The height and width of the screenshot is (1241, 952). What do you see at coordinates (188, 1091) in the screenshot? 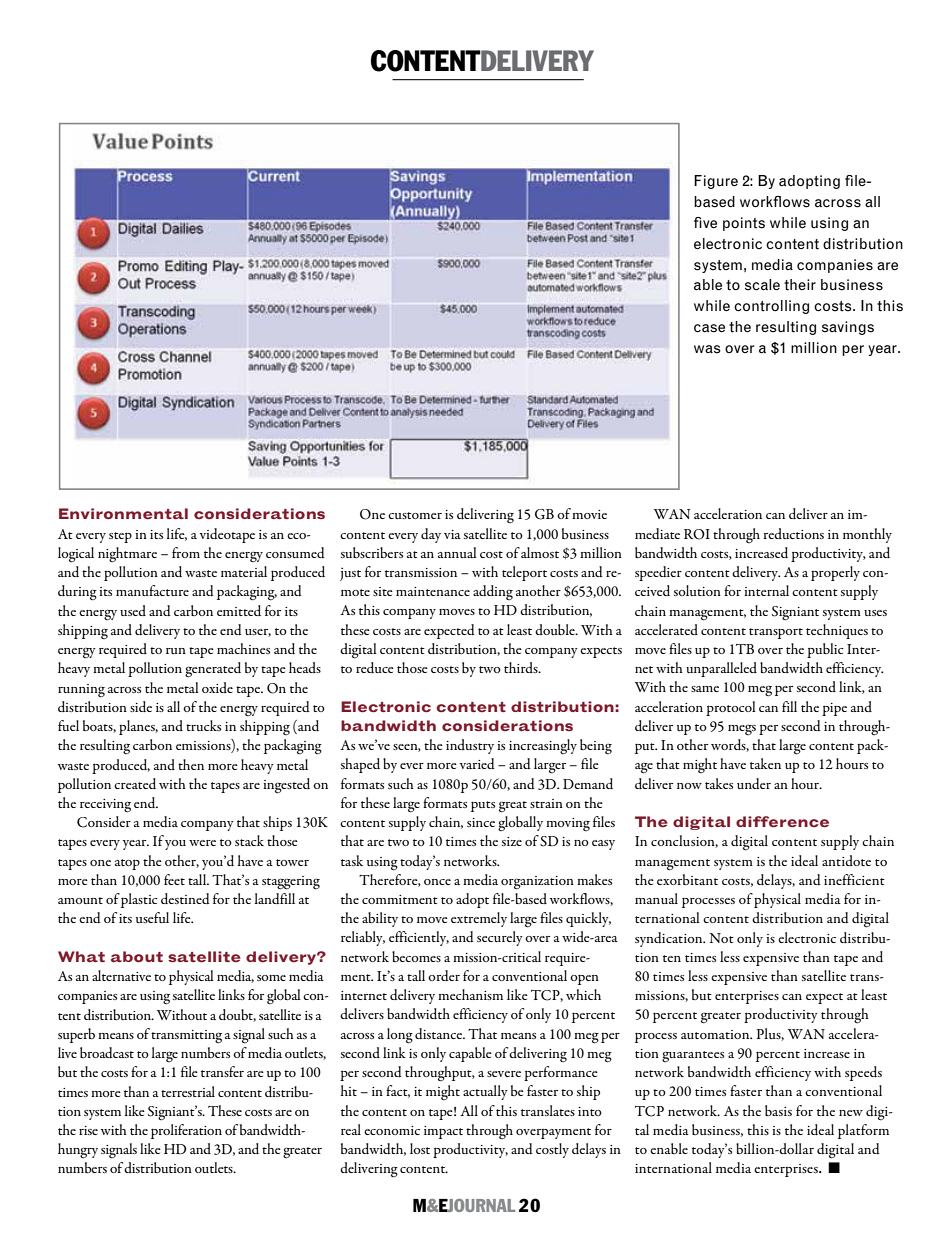
I see `terrestrial` at bounding box center [188, 1091].
